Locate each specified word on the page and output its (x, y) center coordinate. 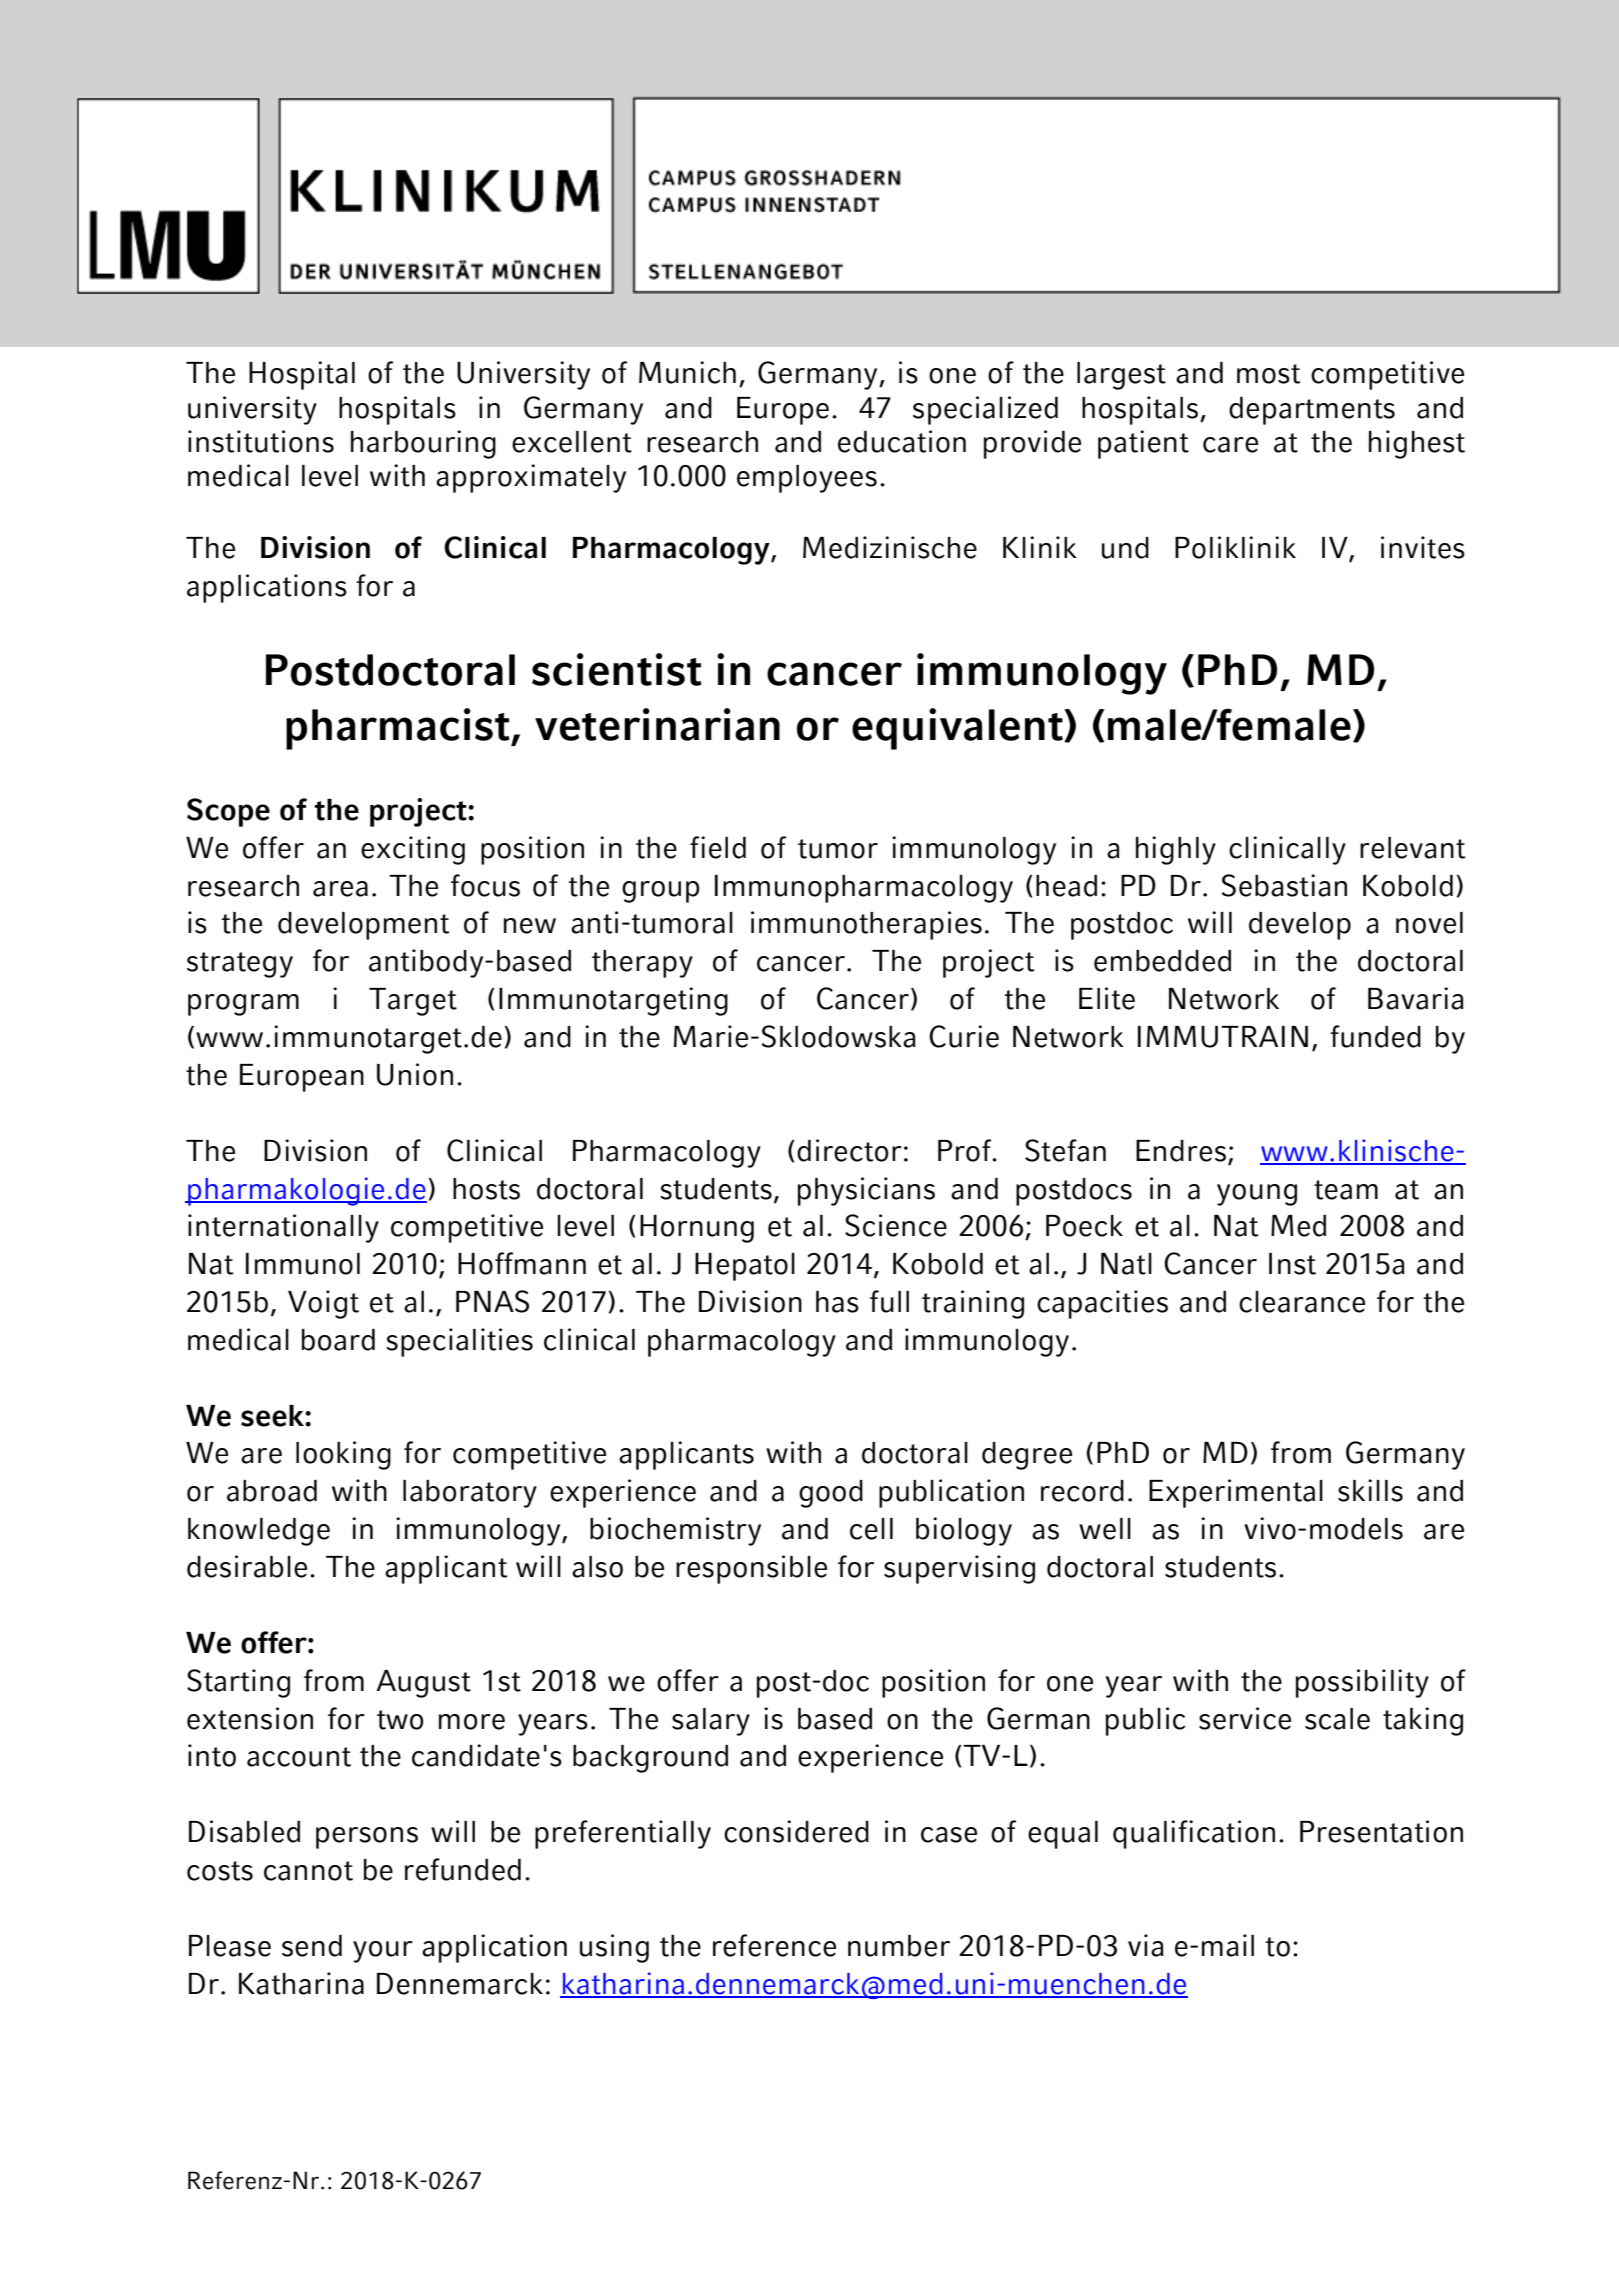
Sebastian (1284, 885)
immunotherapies (866, 925)
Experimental (1236, 1493)
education (902, 441)
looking (343, 1455)
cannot (308, 1871)
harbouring (423, 444)
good (831, 1494)
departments (1312, 411)
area (340, 889)
